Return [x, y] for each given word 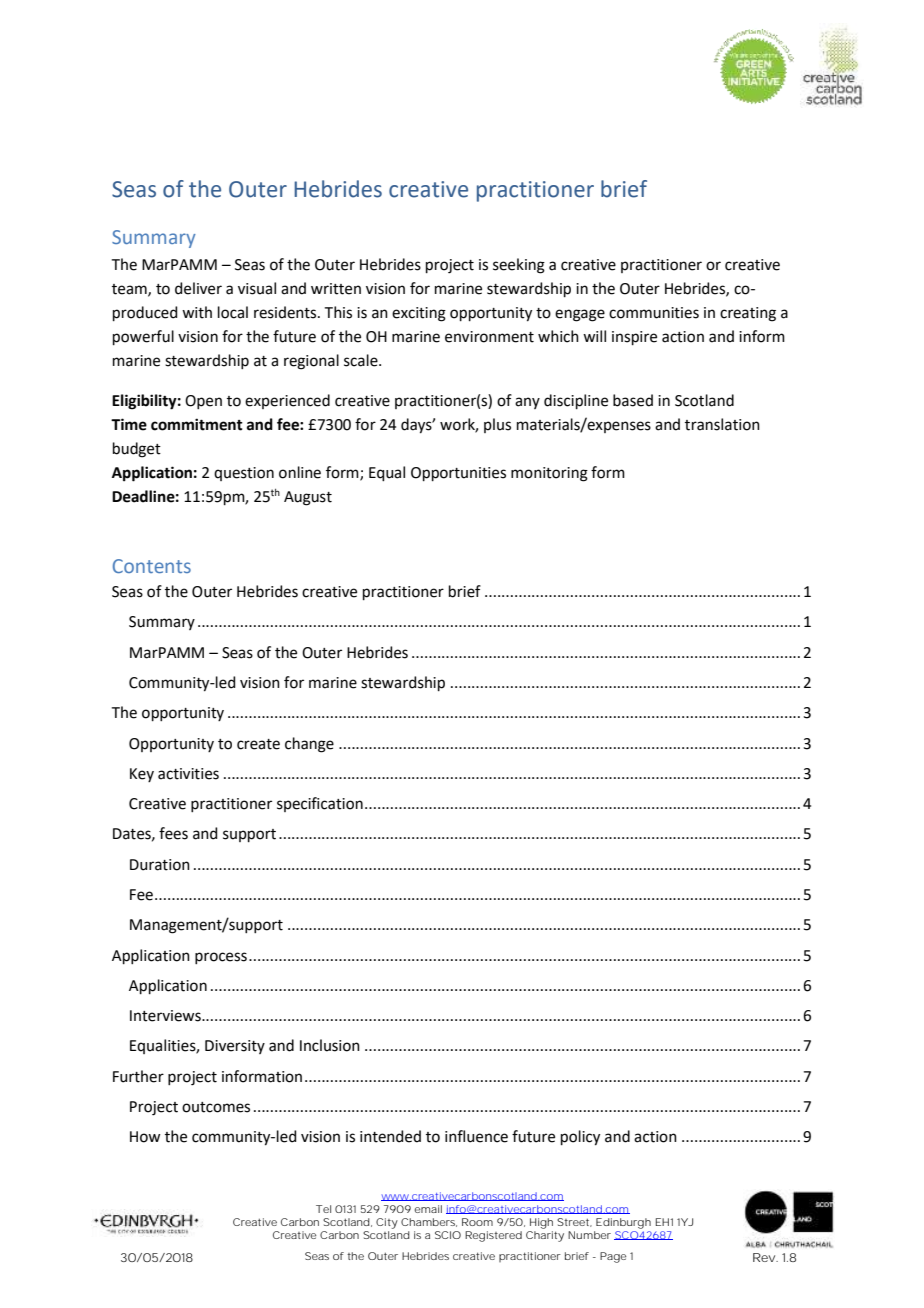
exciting [419, 314]
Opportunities [458, 474]
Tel [323, 1209]
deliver [198, 288]
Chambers [429, 1222]
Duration [160, 865]
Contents [152, 566]
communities [654, 313]
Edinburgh [623, 1223]
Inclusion [330, 1045]
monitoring [549, 474]
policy [580, 1138]
